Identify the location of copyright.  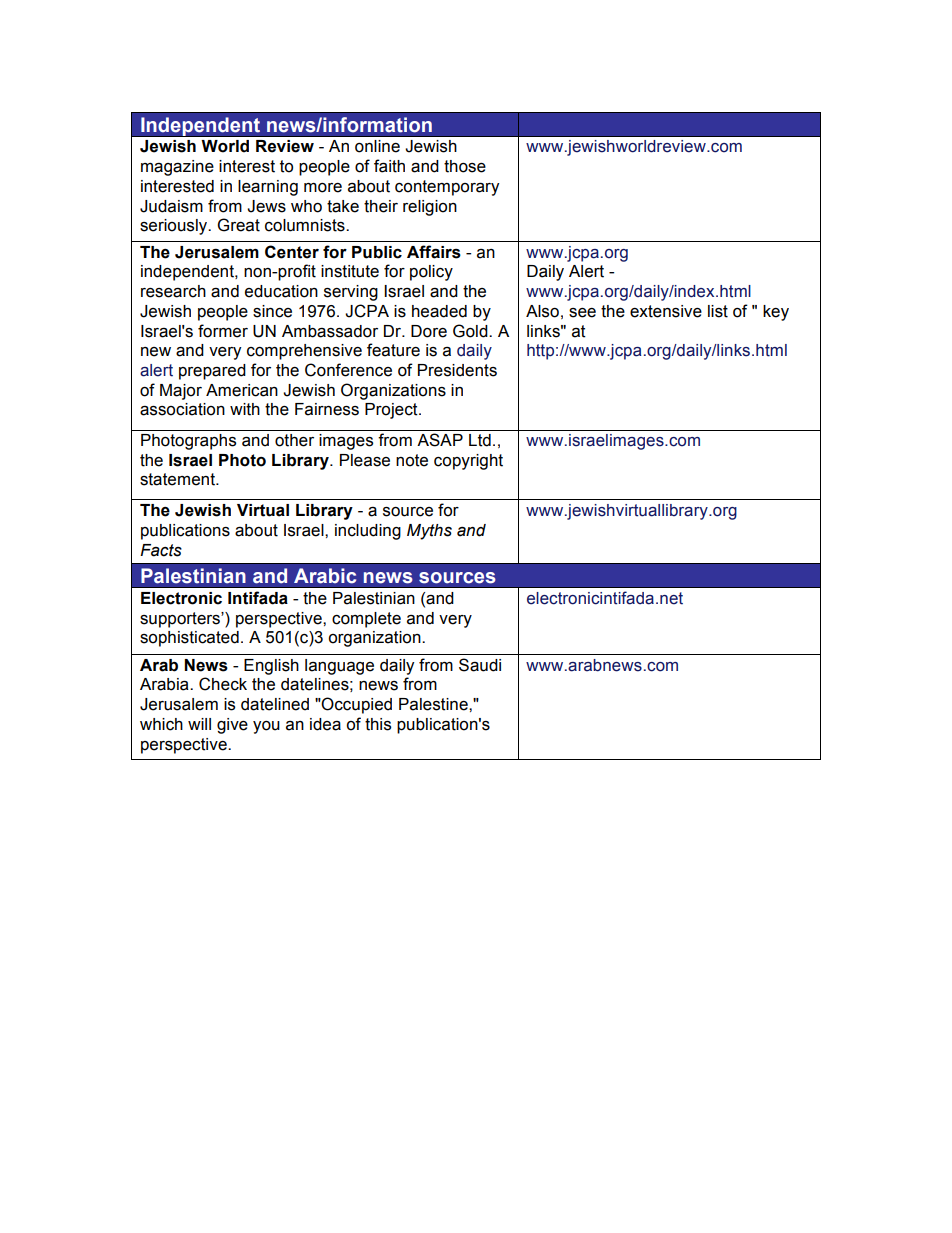
(468, 462).
